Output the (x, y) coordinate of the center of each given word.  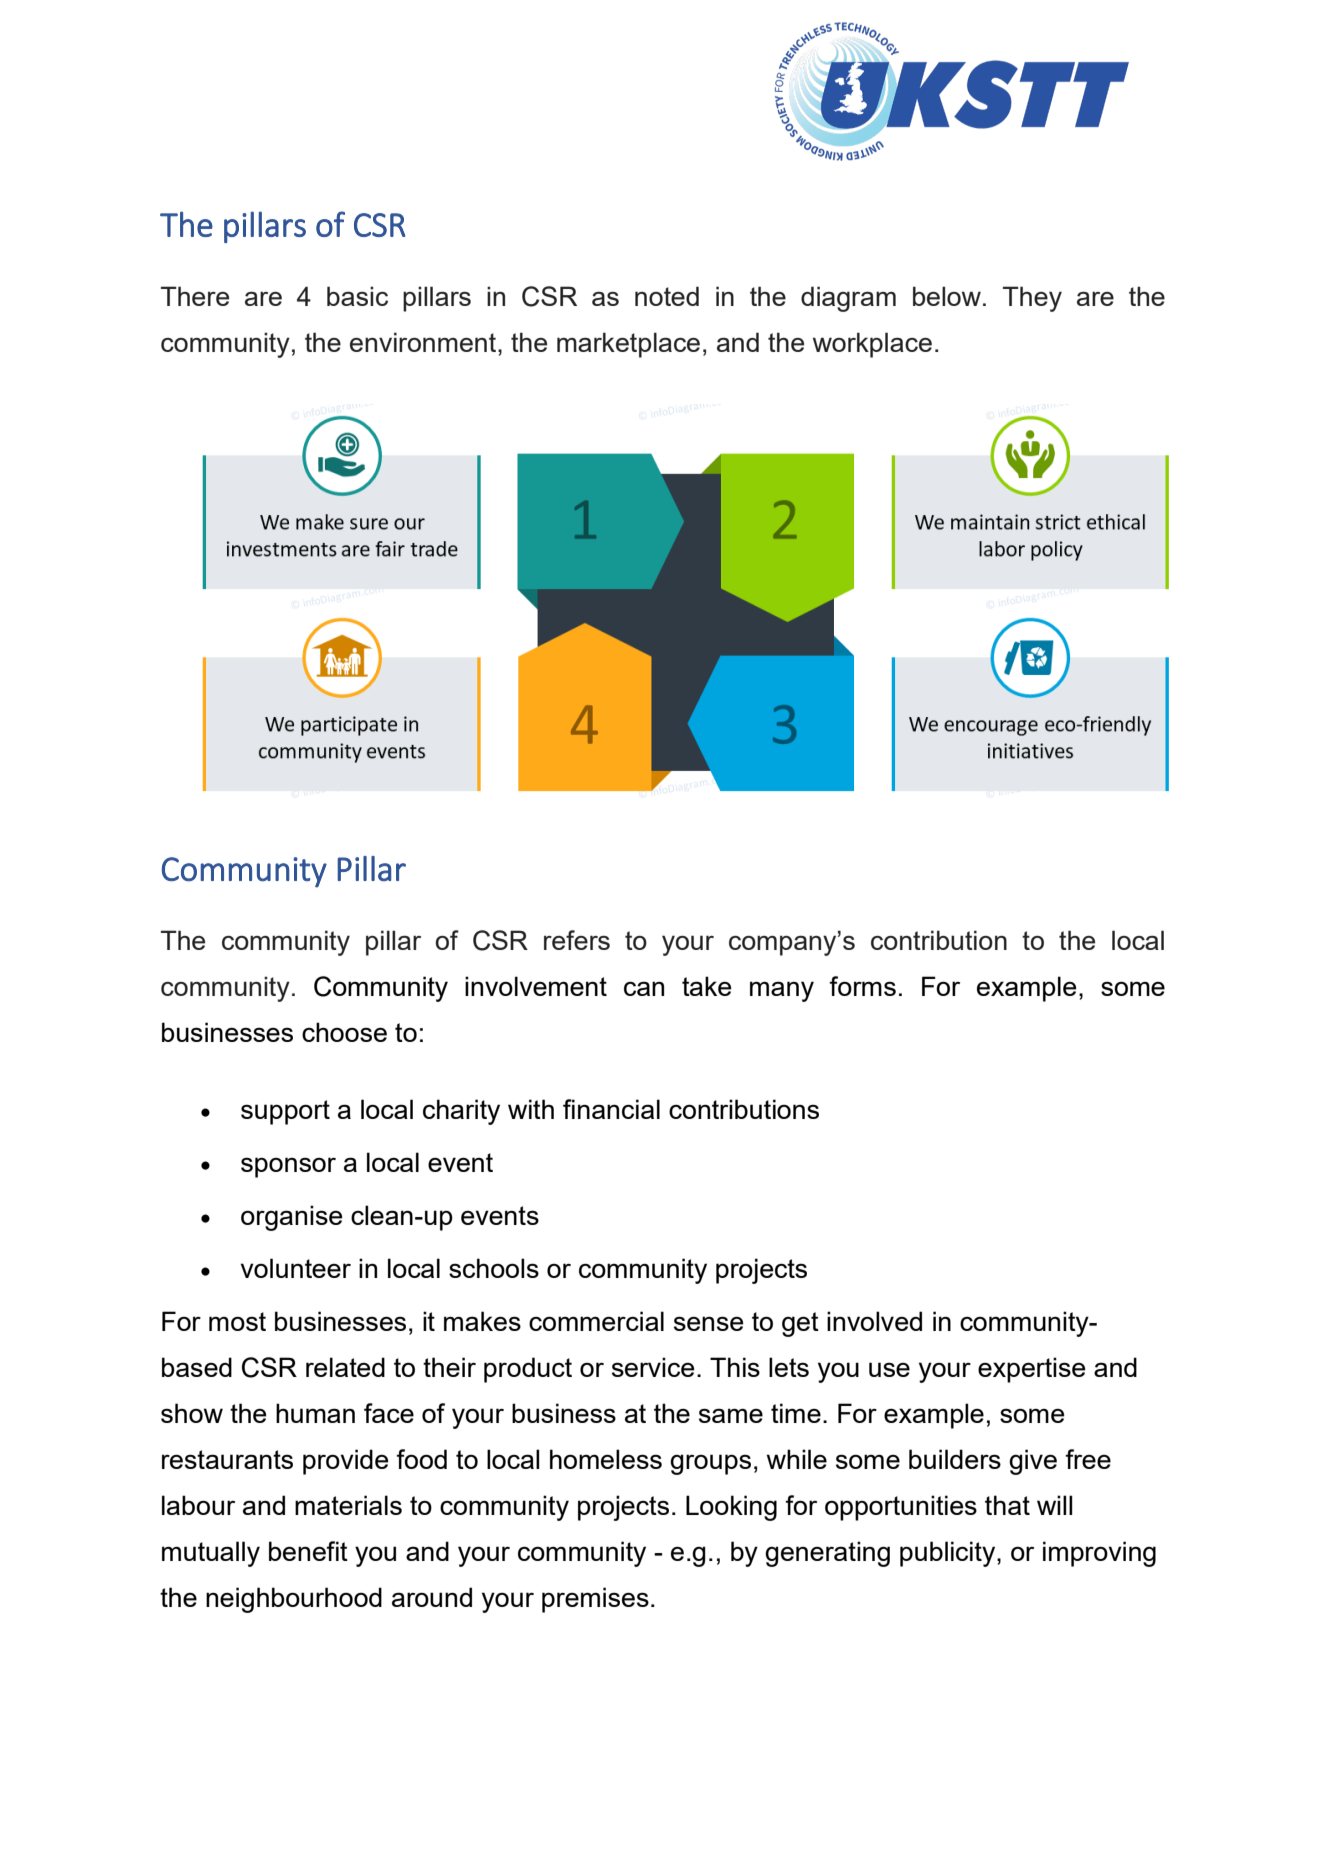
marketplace (628, 345)
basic (357, 296)
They (1032, 299)
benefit (308, 1551)
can (644, 988)
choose (344, 1032)
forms (862, 986)
